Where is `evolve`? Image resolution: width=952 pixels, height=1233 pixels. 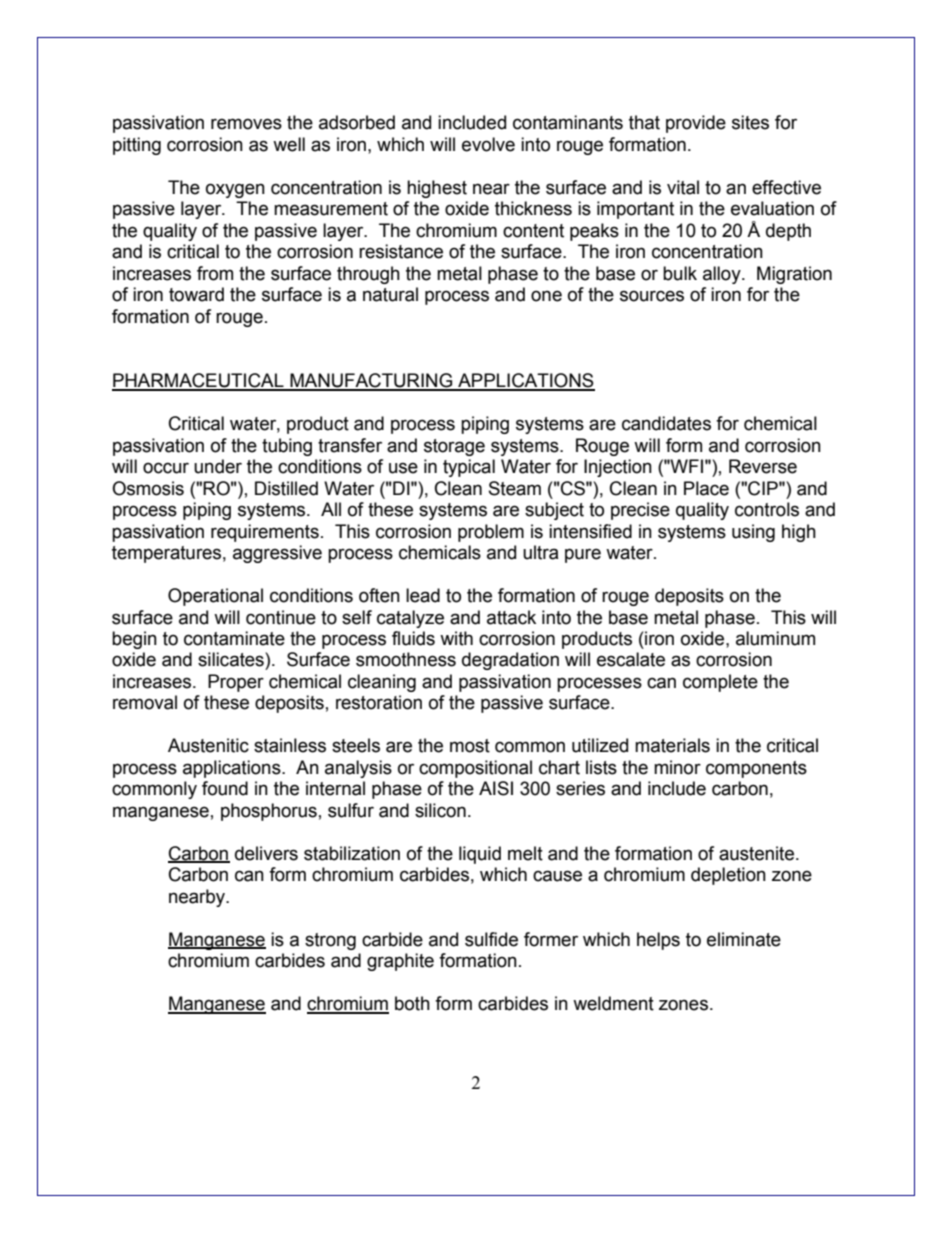 evolve is located at coordinates (488, 144).
